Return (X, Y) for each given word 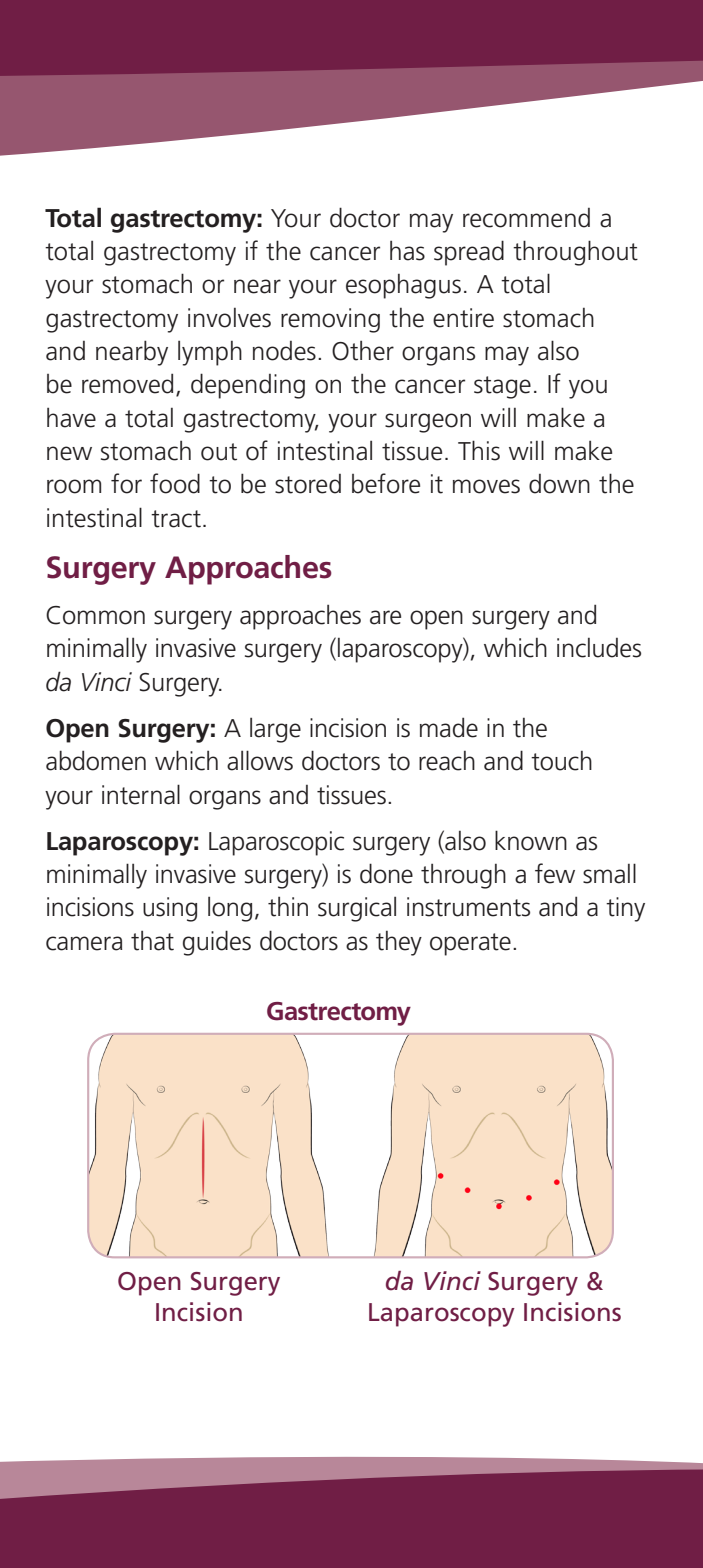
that (152, 940)
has (407, 250)
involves (229, 318)
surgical (357, 909)
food (175, 483)
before (386, 483)
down (559, 484)
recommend (526, 218)
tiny (625, 909)
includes (599, 648)
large (275, 730)
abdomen (96, 760)
